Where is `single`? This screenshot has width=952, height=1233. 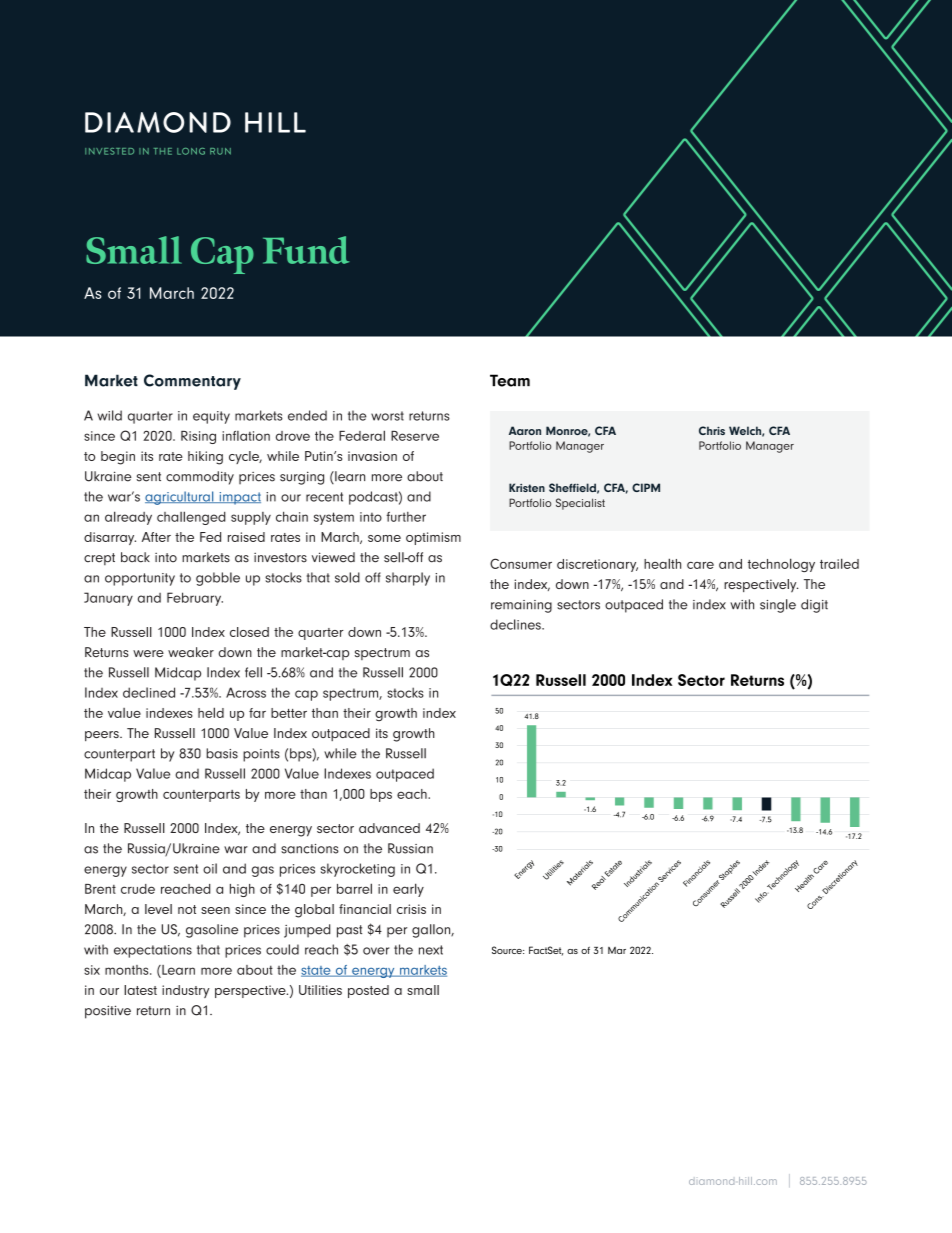 single is located at coordinates (778, 606).
